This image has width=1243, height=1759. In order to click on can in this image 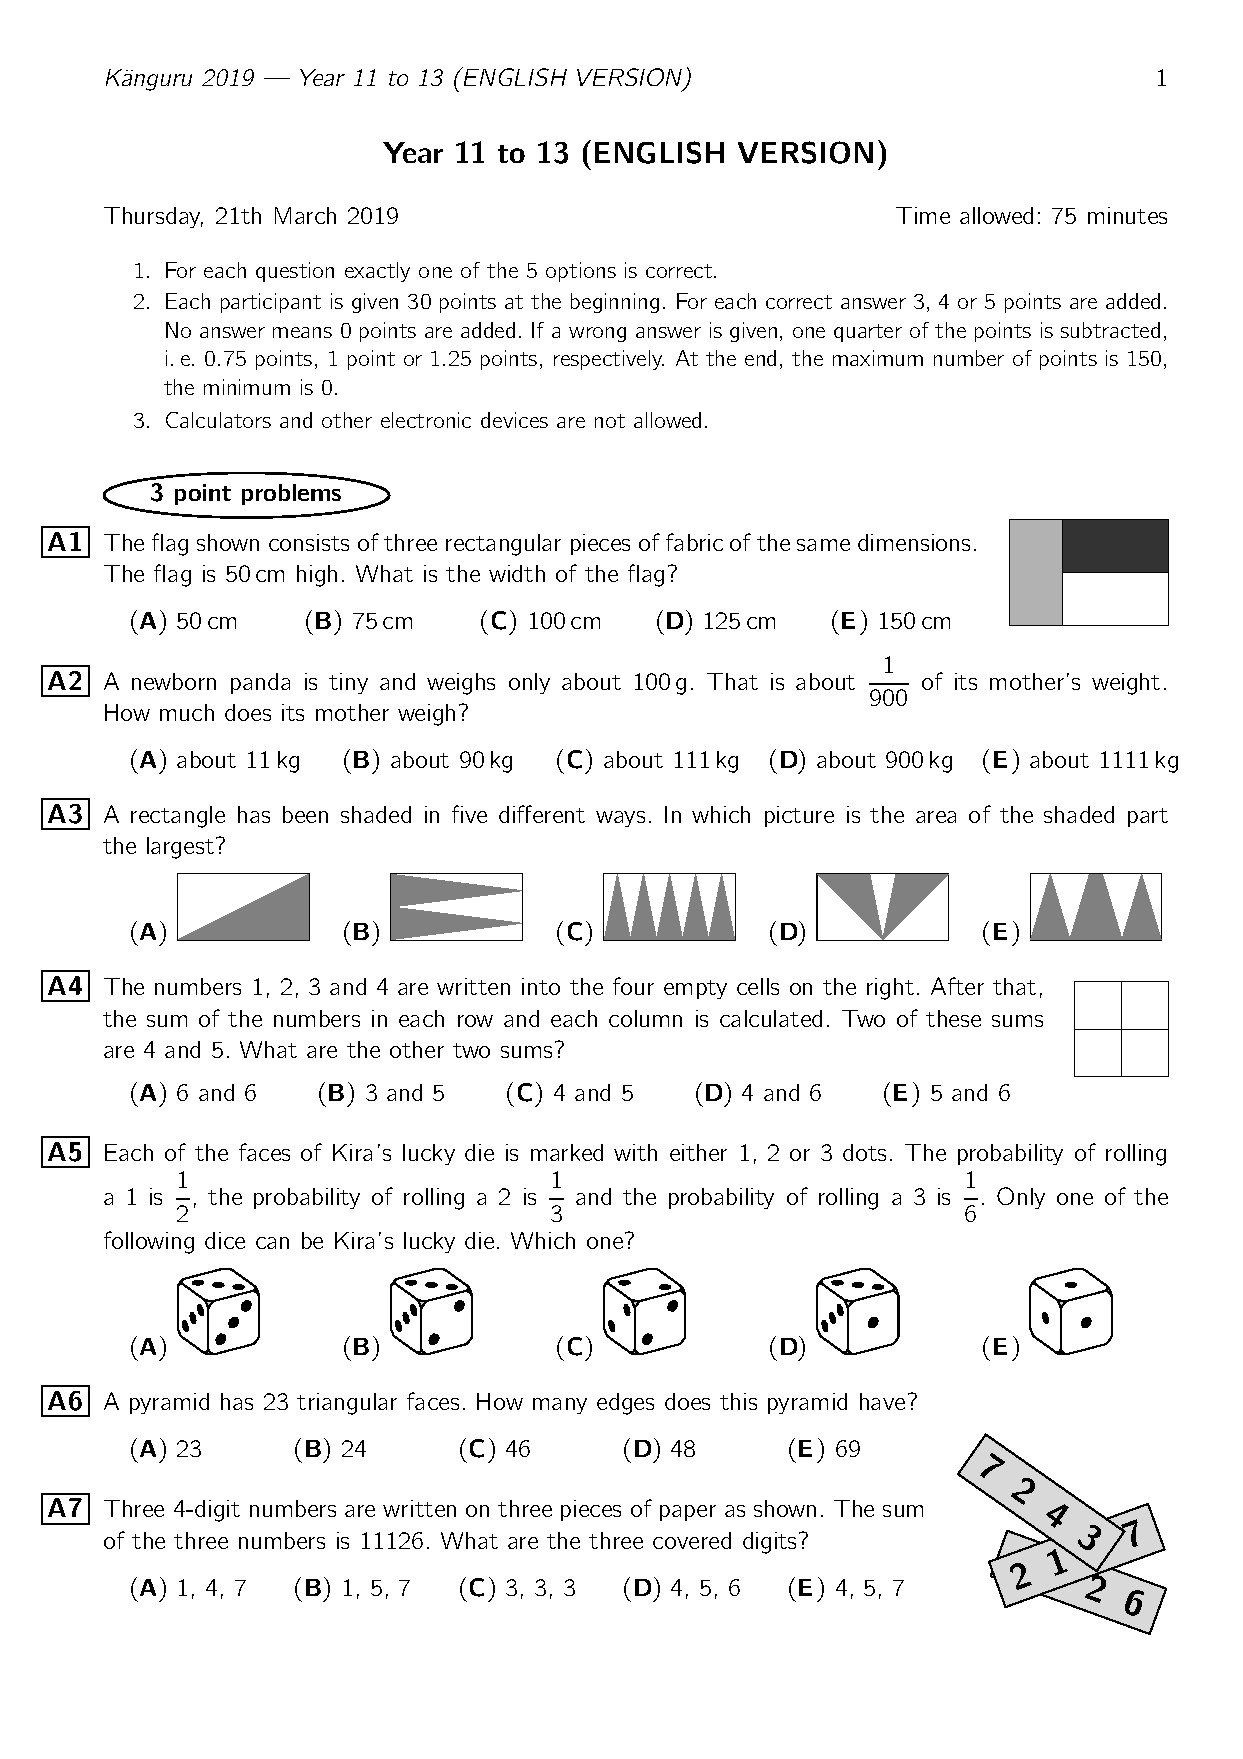, I will do `click(272, 1243)`.
